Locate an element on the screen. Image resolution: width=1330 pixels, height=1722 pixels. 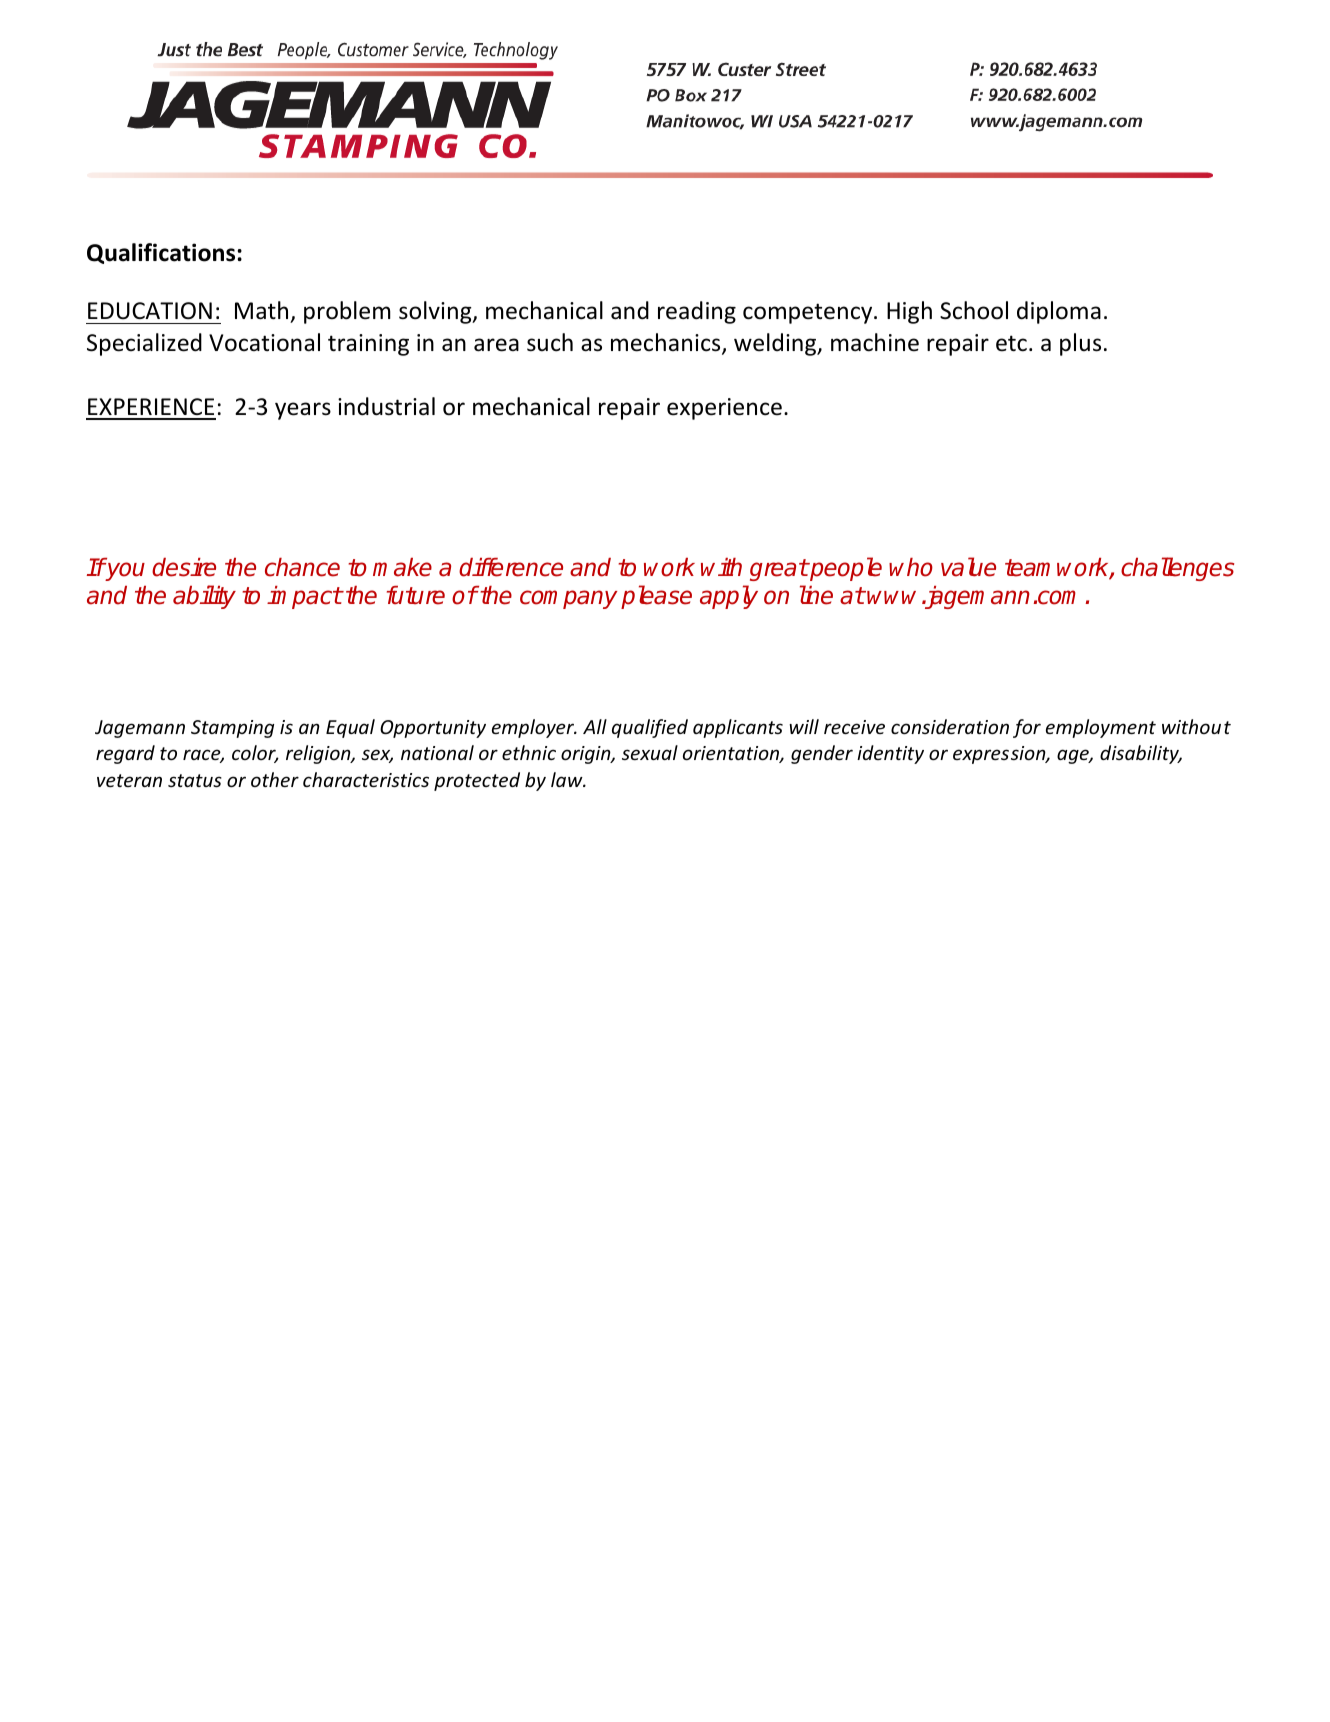
reading is located at coordinates (697, 312).
